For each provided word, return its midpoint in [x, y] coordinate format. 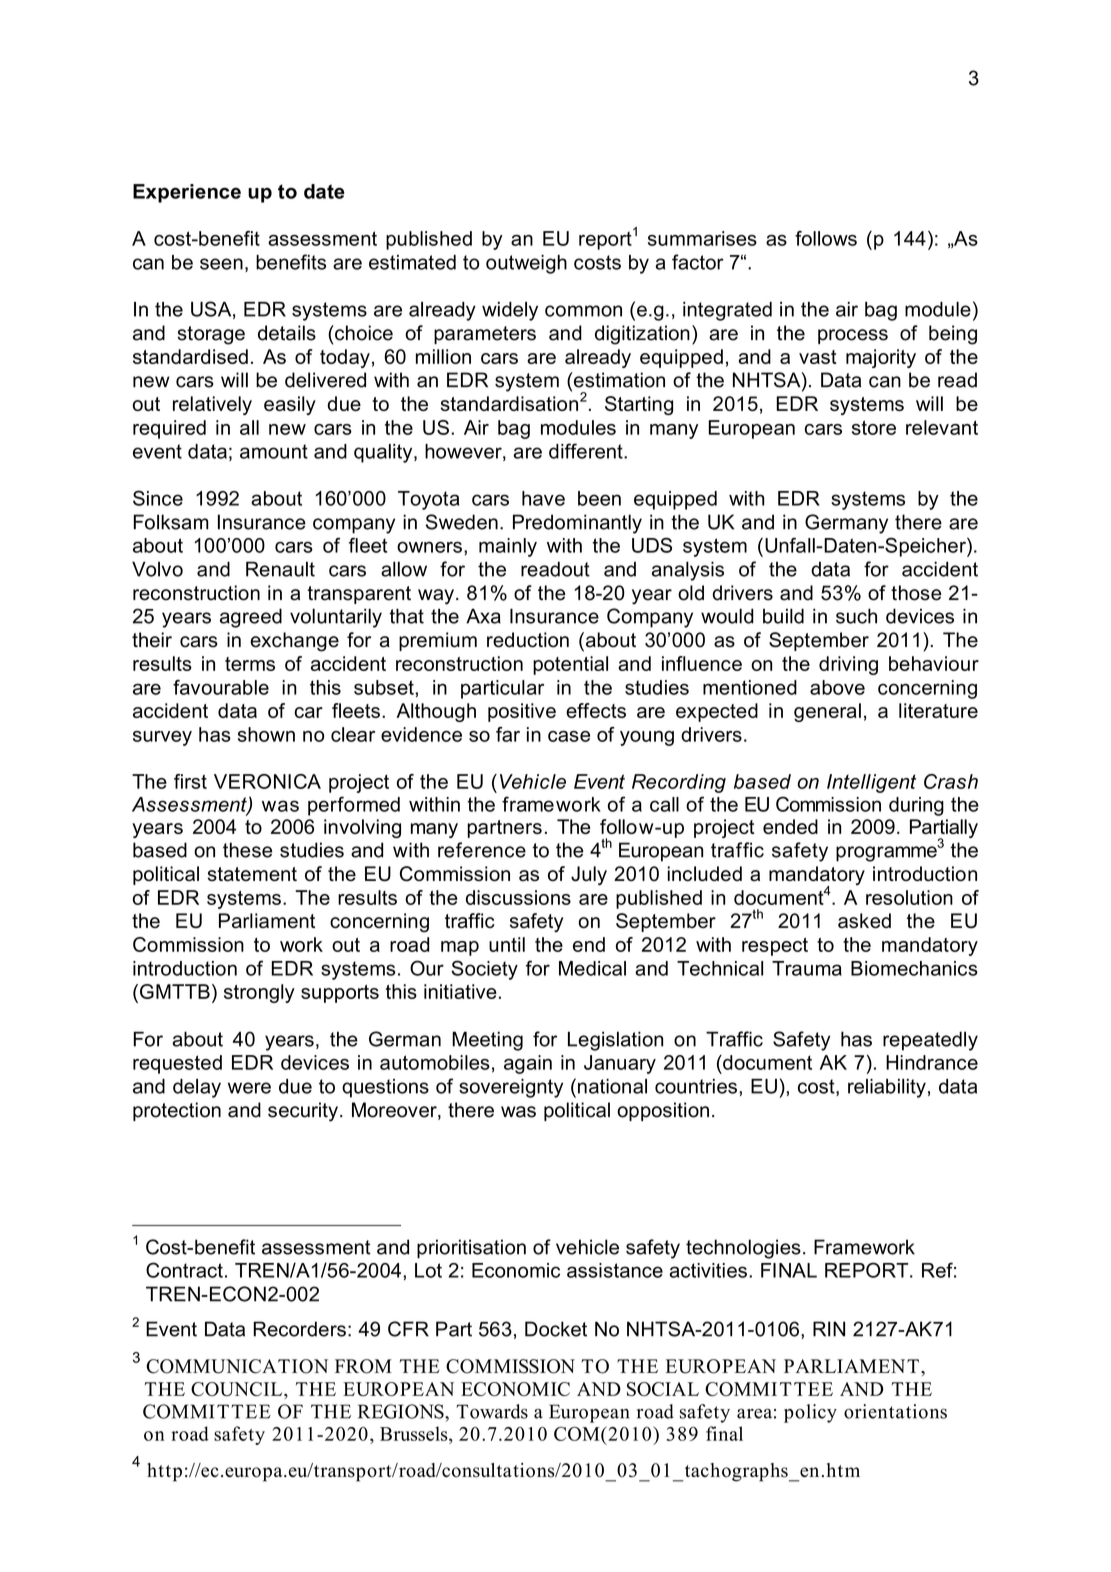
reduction [528, 640]
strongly [259, 993]
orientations [895, 1411]
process [853, 336]
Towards [492, 1411]
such [856, 616]
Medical [592, 968]
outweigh [526, 264]
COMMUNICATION [237, 1366]
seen [221, 264]
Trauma [807, 968]
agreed [251, 618]
